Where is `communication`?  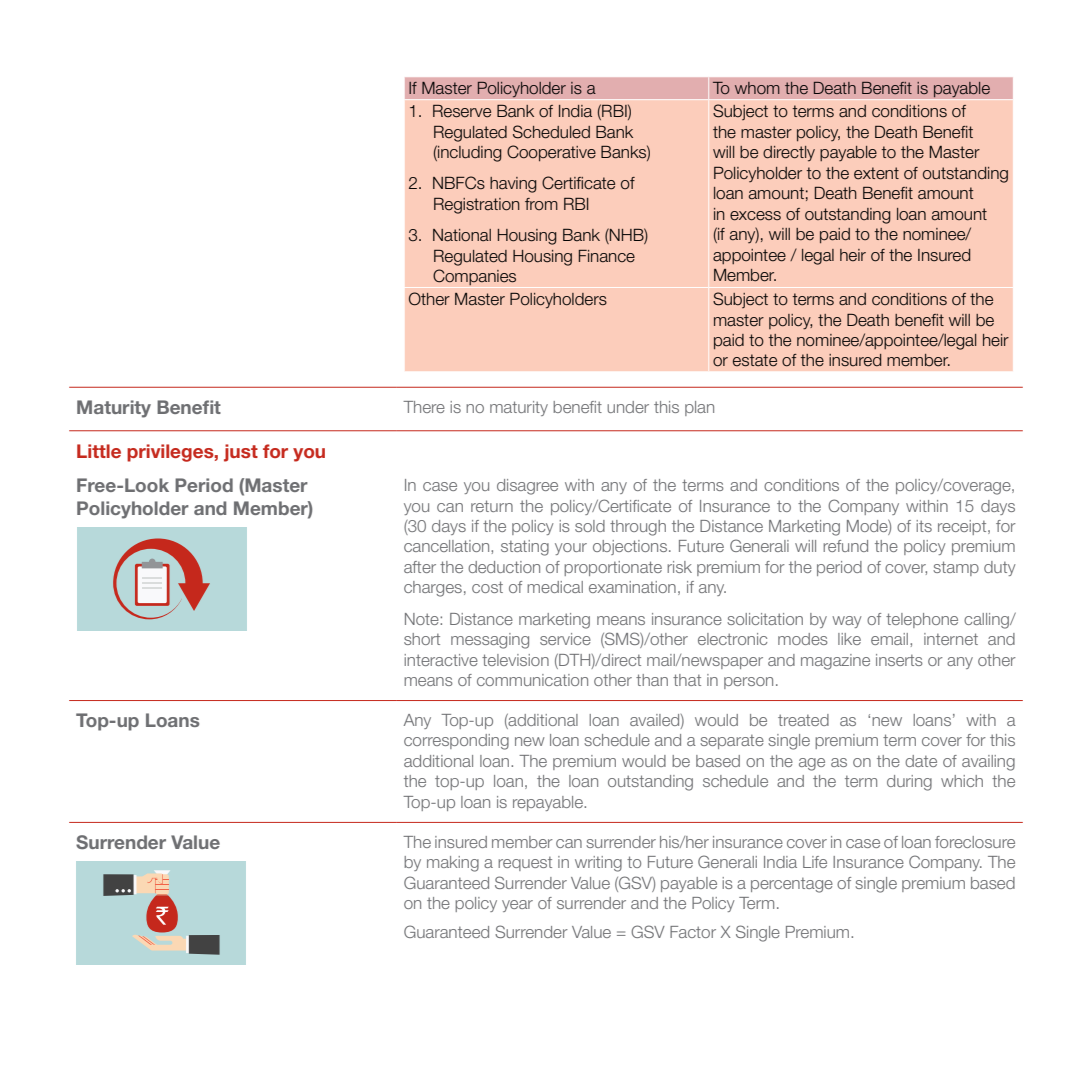 communication is located at coordinates (532, 680).
